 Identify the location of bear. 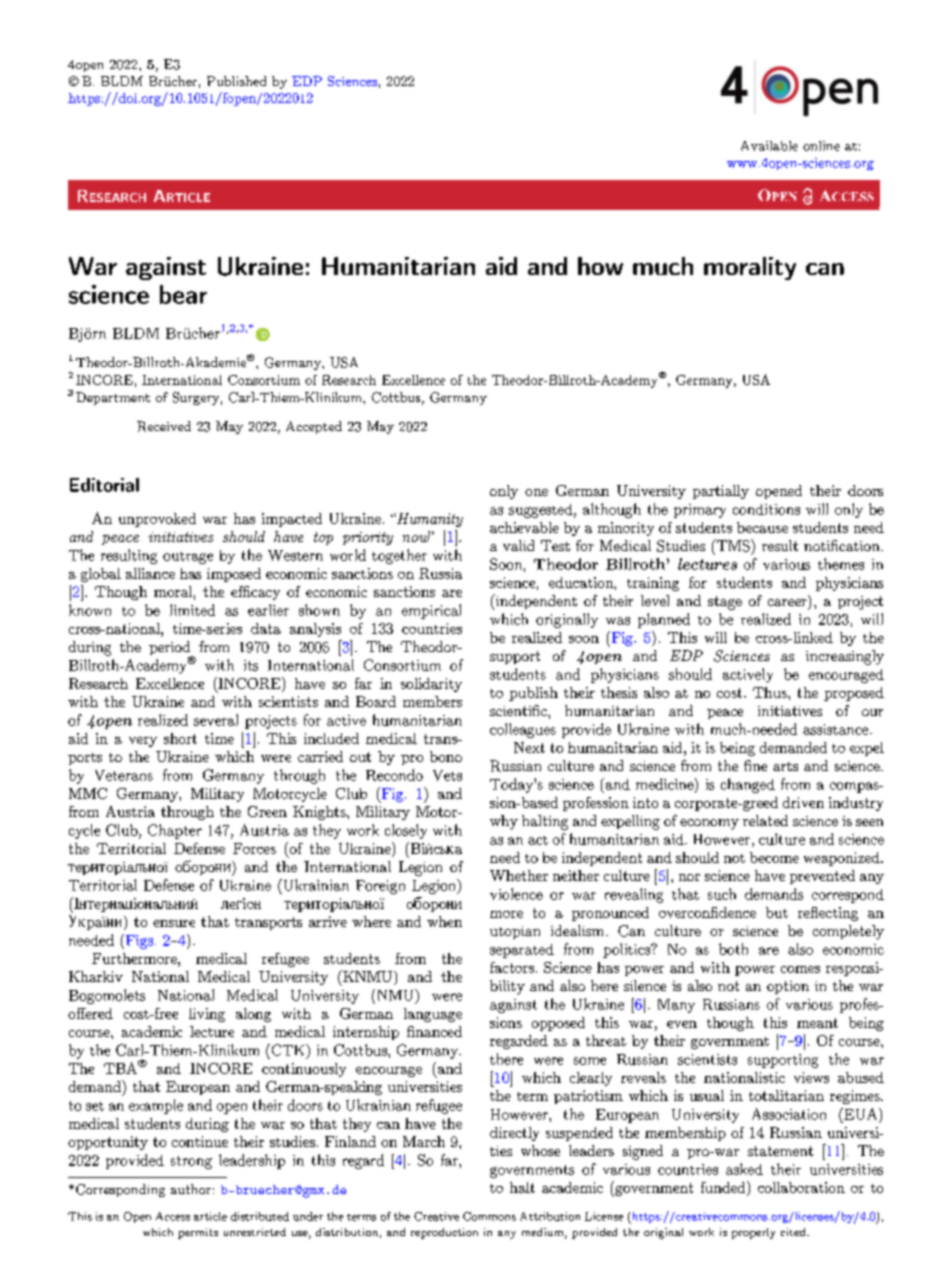
(183, 294).
